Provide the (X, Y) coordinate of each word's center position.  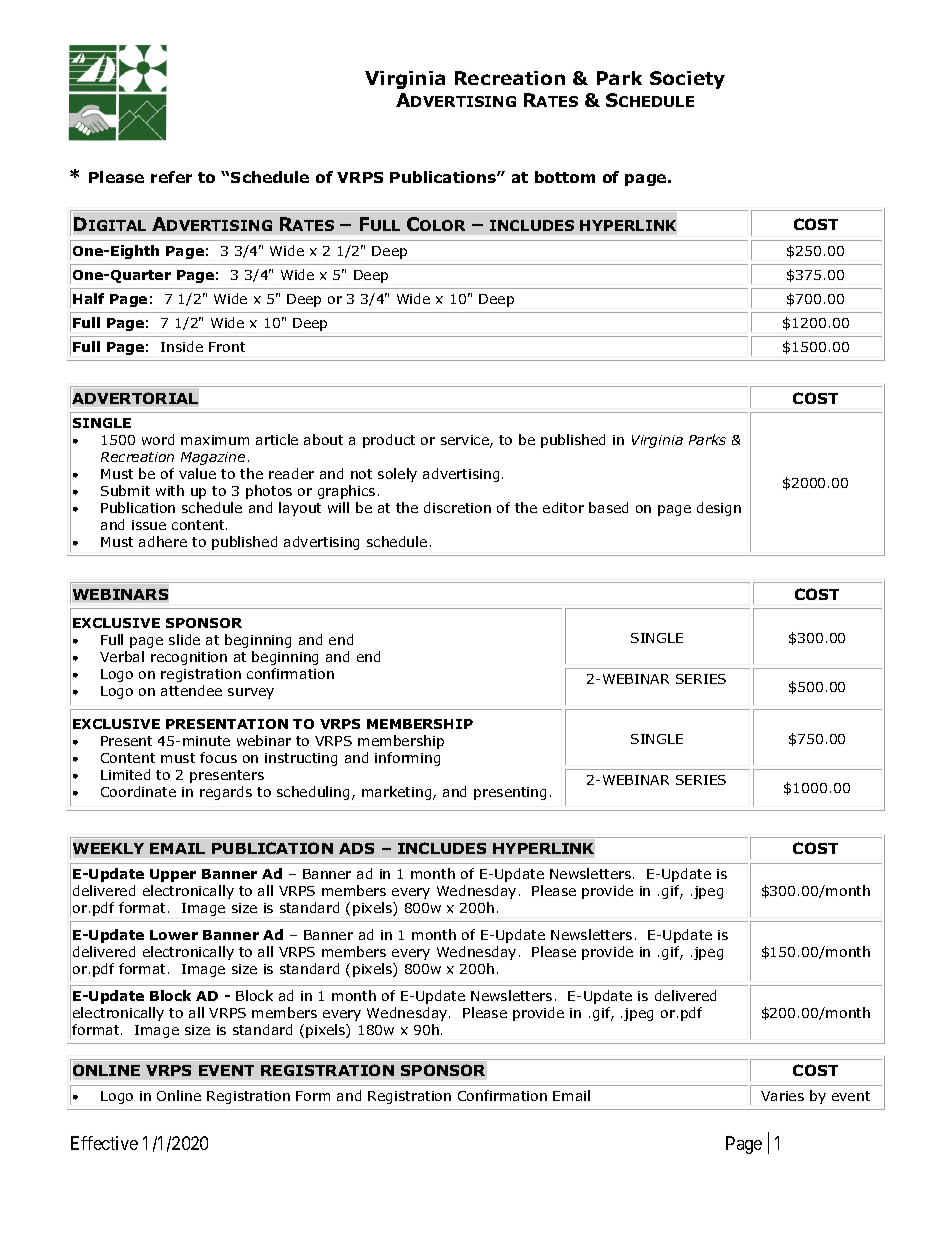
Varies (782, 1096)
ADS (356, 848)
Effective (104, 1143)
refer (171, 177)
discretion (457, 507)
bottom (565, 177)
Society (687, 80)
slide (184, 639)
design (719, 509)
